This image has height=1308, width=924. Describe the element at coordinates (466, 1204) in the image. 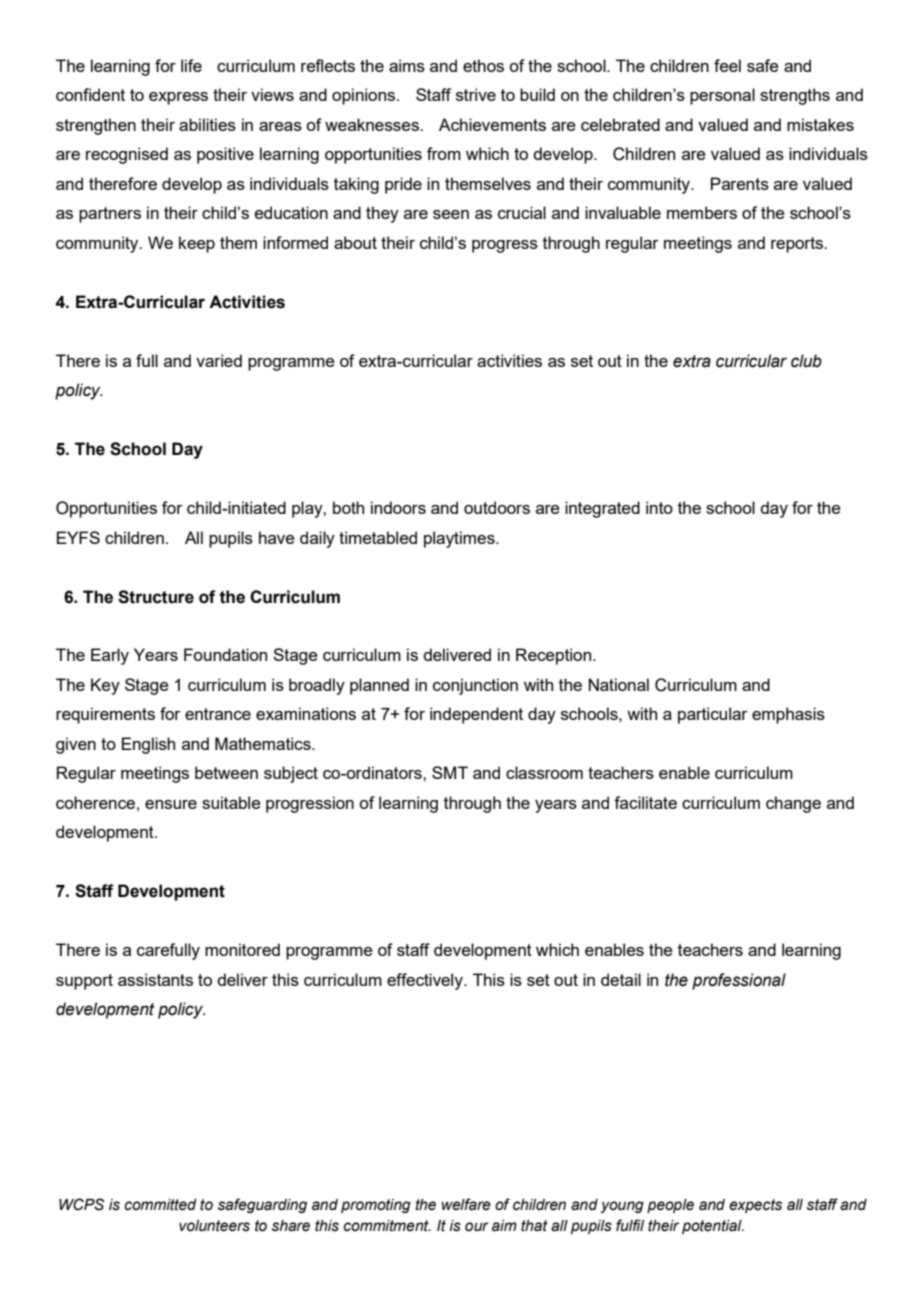

I see `welfare` at that location.
